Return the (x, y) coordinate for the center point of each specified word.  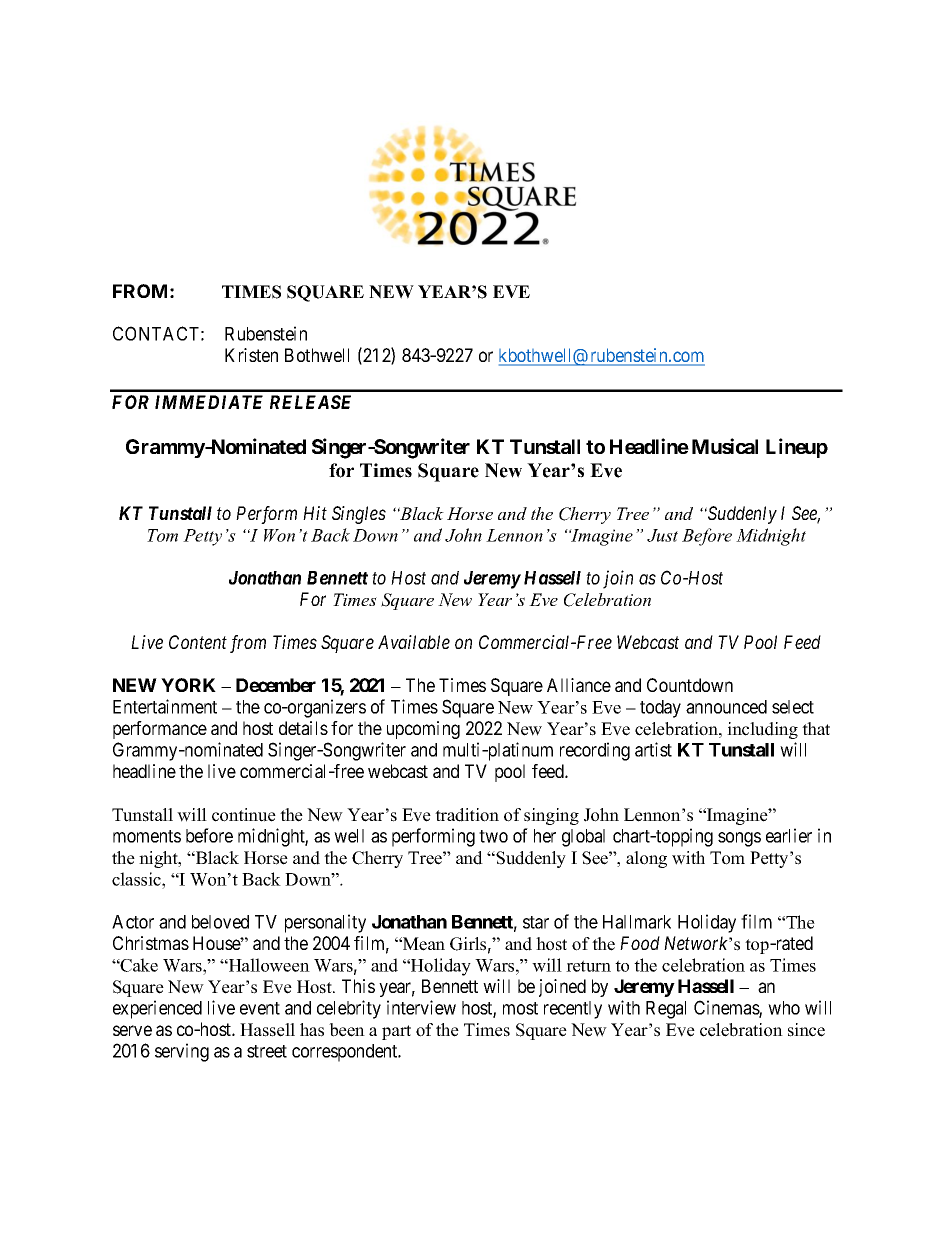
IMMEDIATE (209, 402)
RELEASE (310, 402)
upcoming (423, 730)
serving (182, 1052)
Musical (725, 446)
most (520, 1008)
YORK (188, 685)
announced (726, 707)
